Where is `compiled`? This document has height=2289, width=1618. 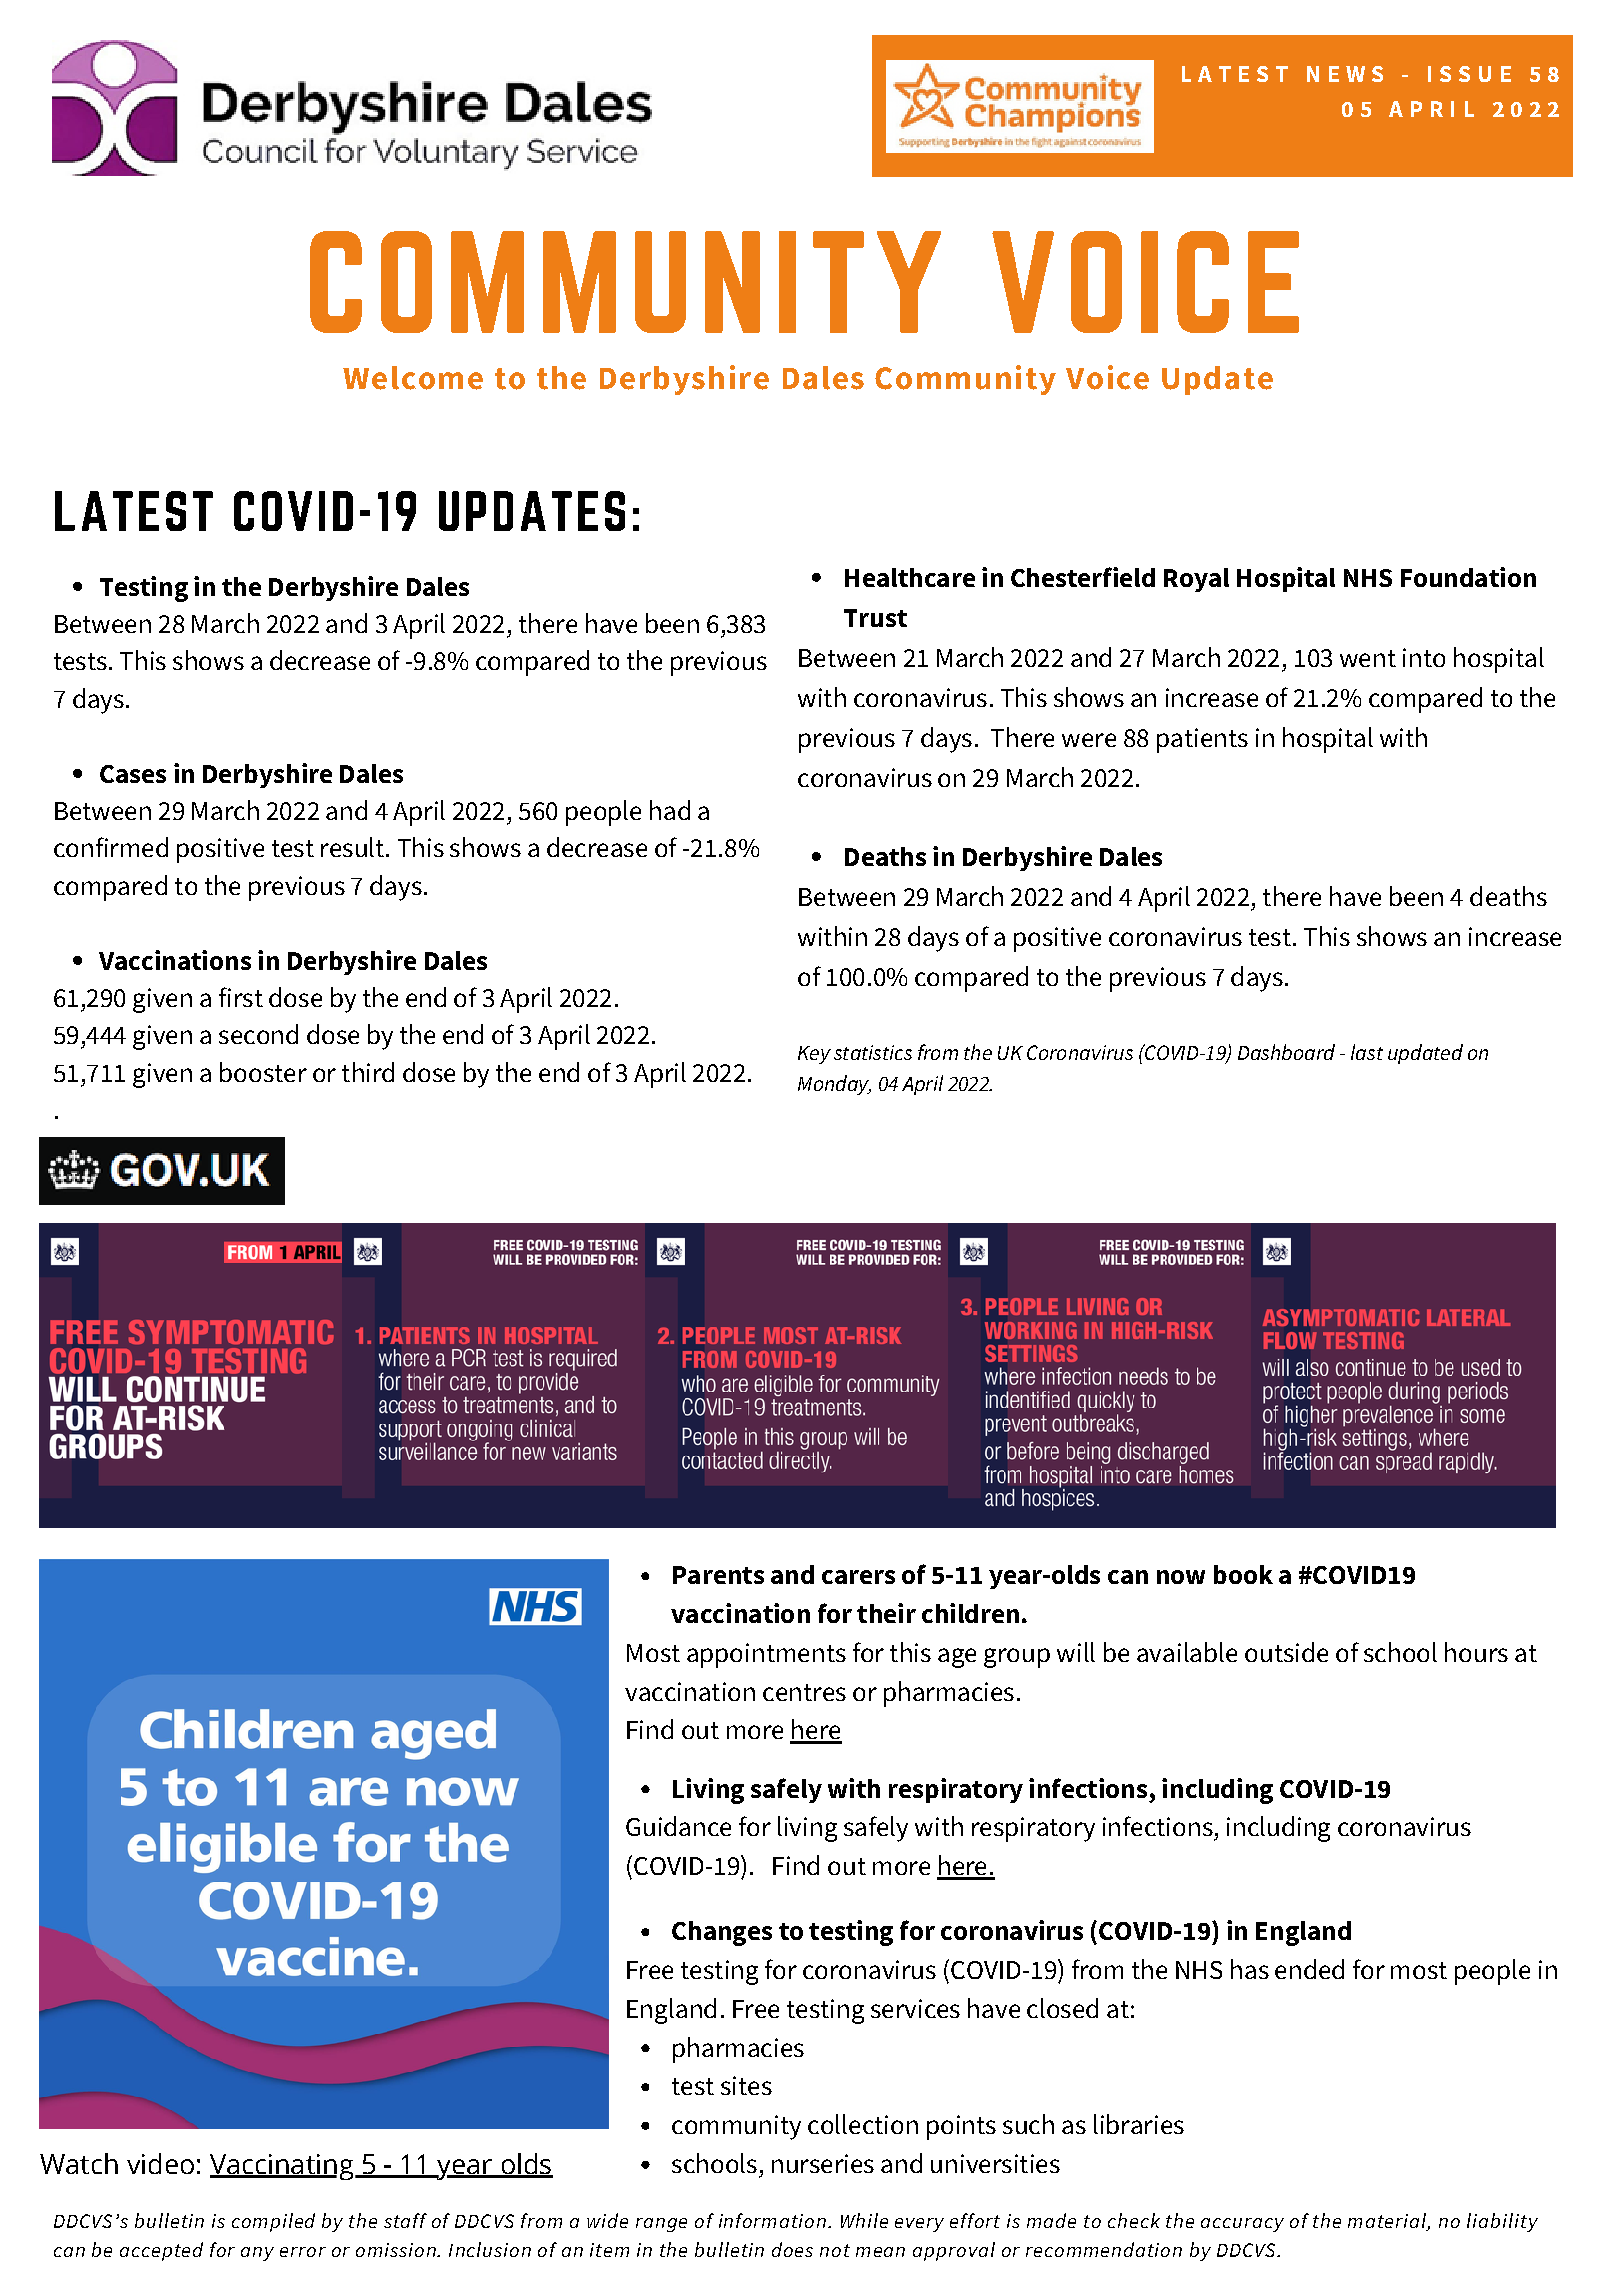 compiled is located at coordinates (273, 2222).
